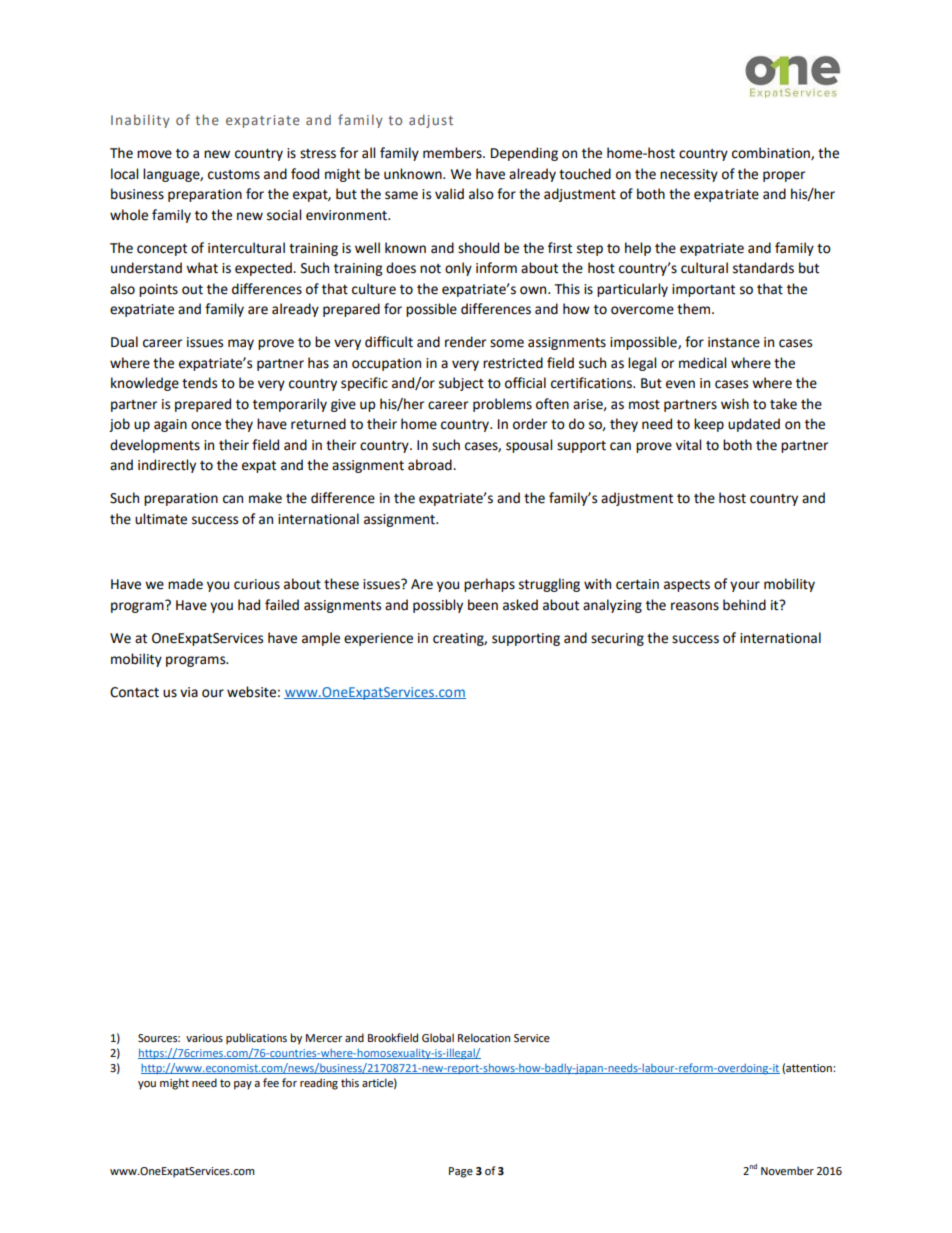  What do you see at coordinates (189, 692) in the image?
I see `via` at bounding box center [189, 692].
